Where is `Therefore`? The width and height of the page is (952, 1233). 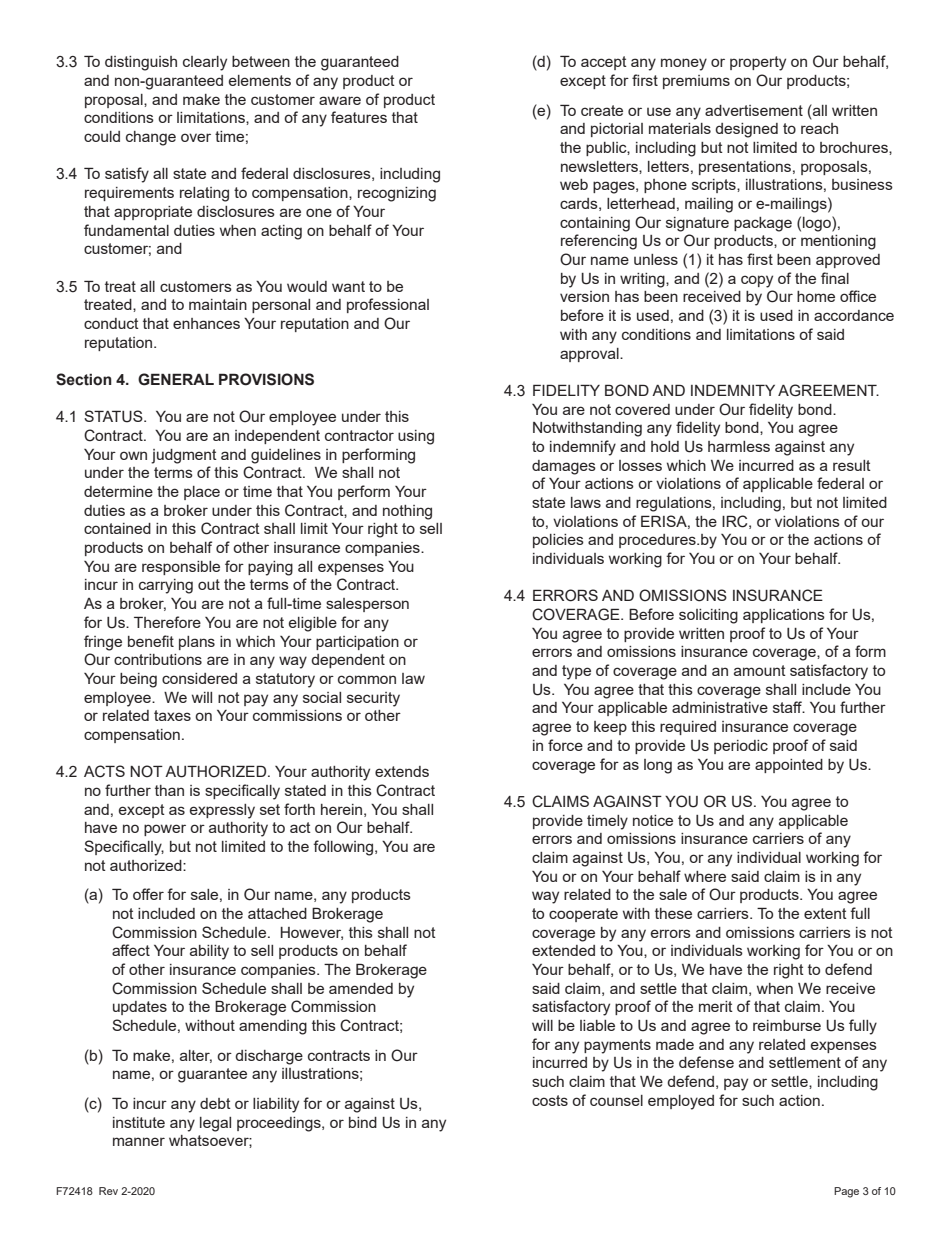 Therefore is located at coordinates (167, 622).
